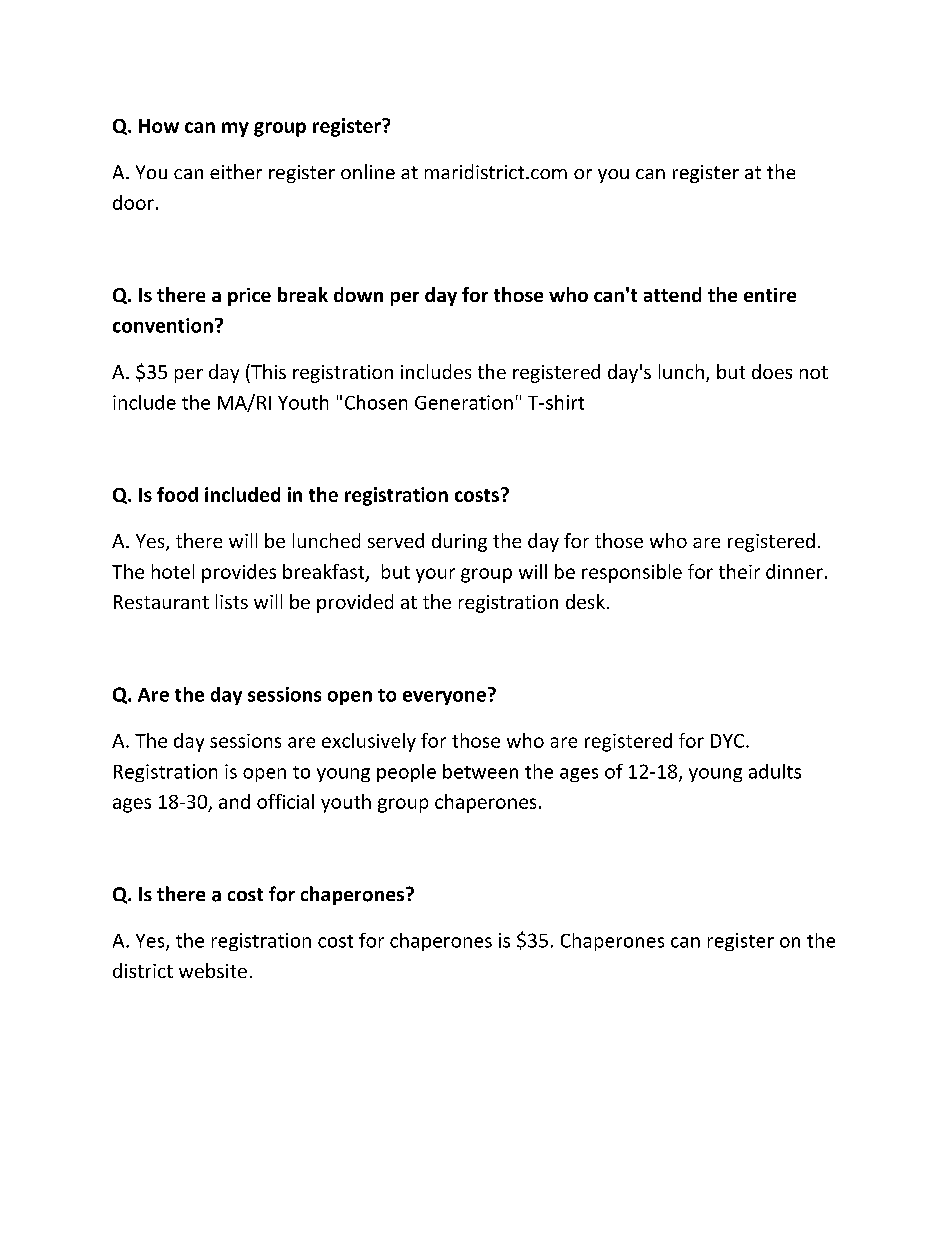 The width and height of the screenshot is (952, 1233). Describe the element at coordinates (480, 771) in the screenshot. I see `between` at that location.
